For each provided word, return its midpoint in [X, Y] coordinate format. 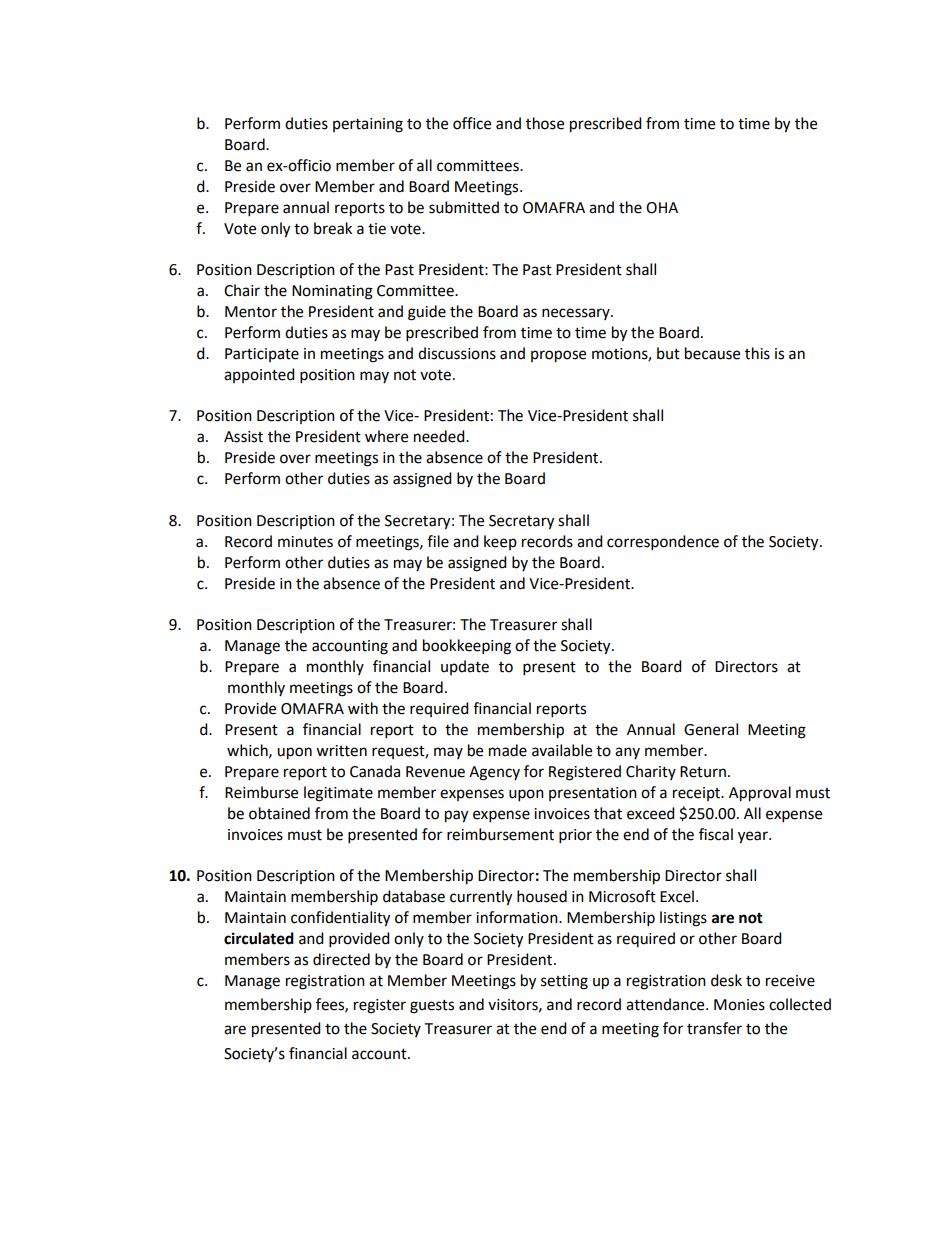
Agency [494, 773]
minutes [305, 542]
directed [341, 959]
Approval [760, 794]
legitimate [338, 794]
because [712, 353]
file [438, 541]
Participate [262, 355]
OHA [662, 208]
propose [558, 356]
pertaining [368, 125]
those [545, 123]
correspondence [663, 543]
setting [564, 982]
